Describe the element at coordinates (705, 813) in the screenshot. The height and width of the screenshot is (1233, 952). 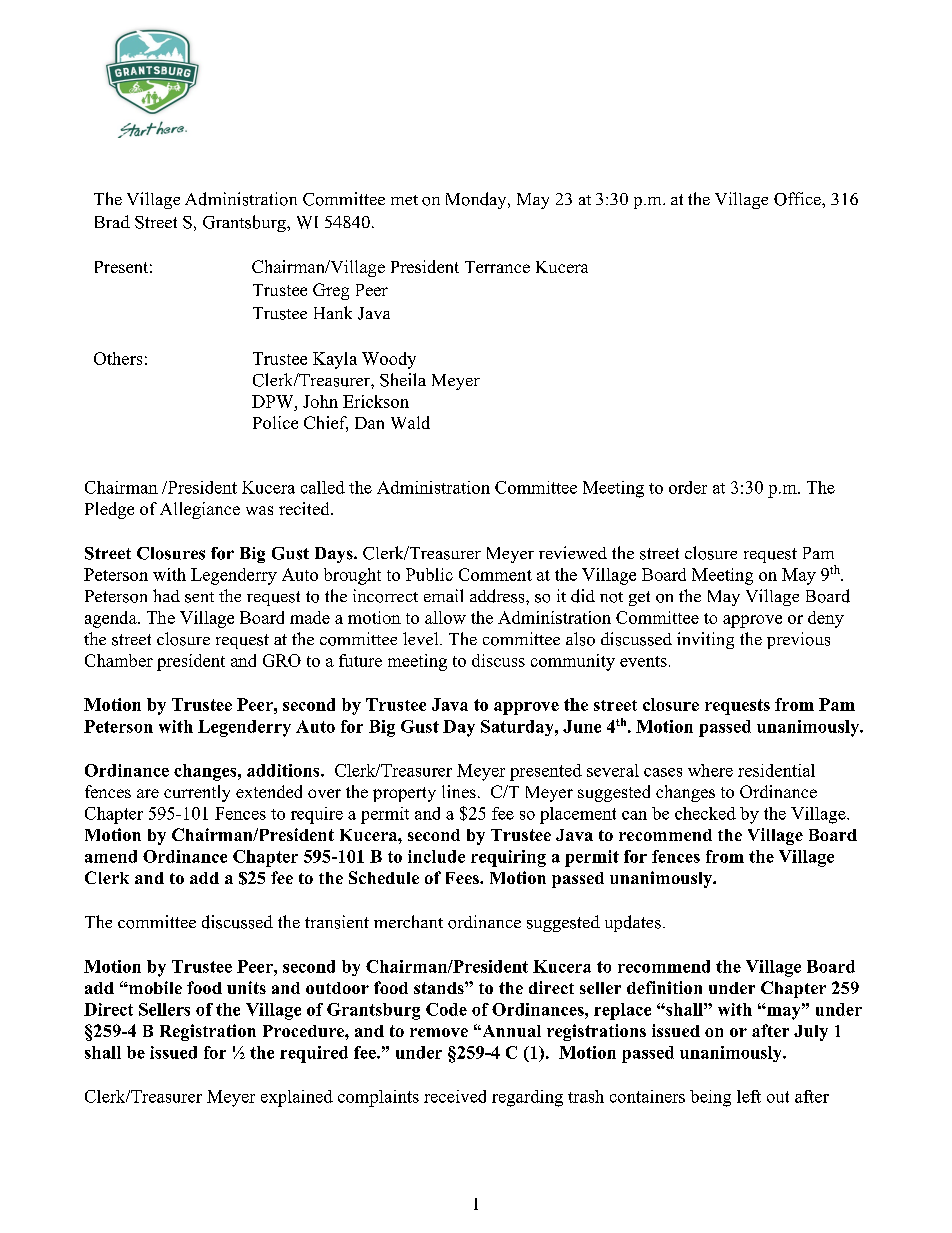
I see `checked` at that location.
